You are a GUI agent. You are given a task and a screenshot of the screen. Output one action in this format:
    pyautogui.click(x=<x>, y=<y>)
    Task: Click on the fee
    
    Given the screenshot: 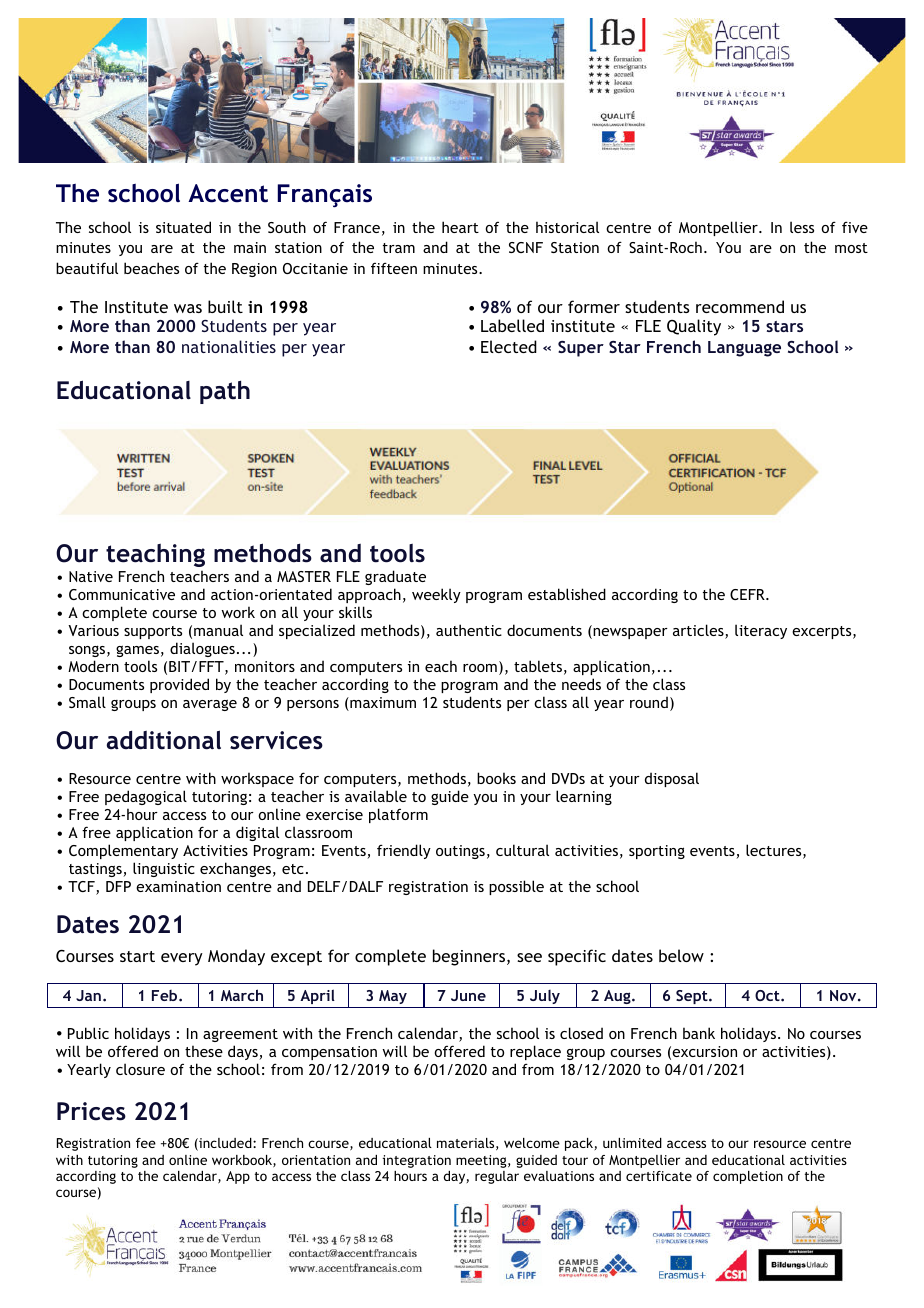 What is the action you would take?
    pyautogui.click(x=146, y=1143)
